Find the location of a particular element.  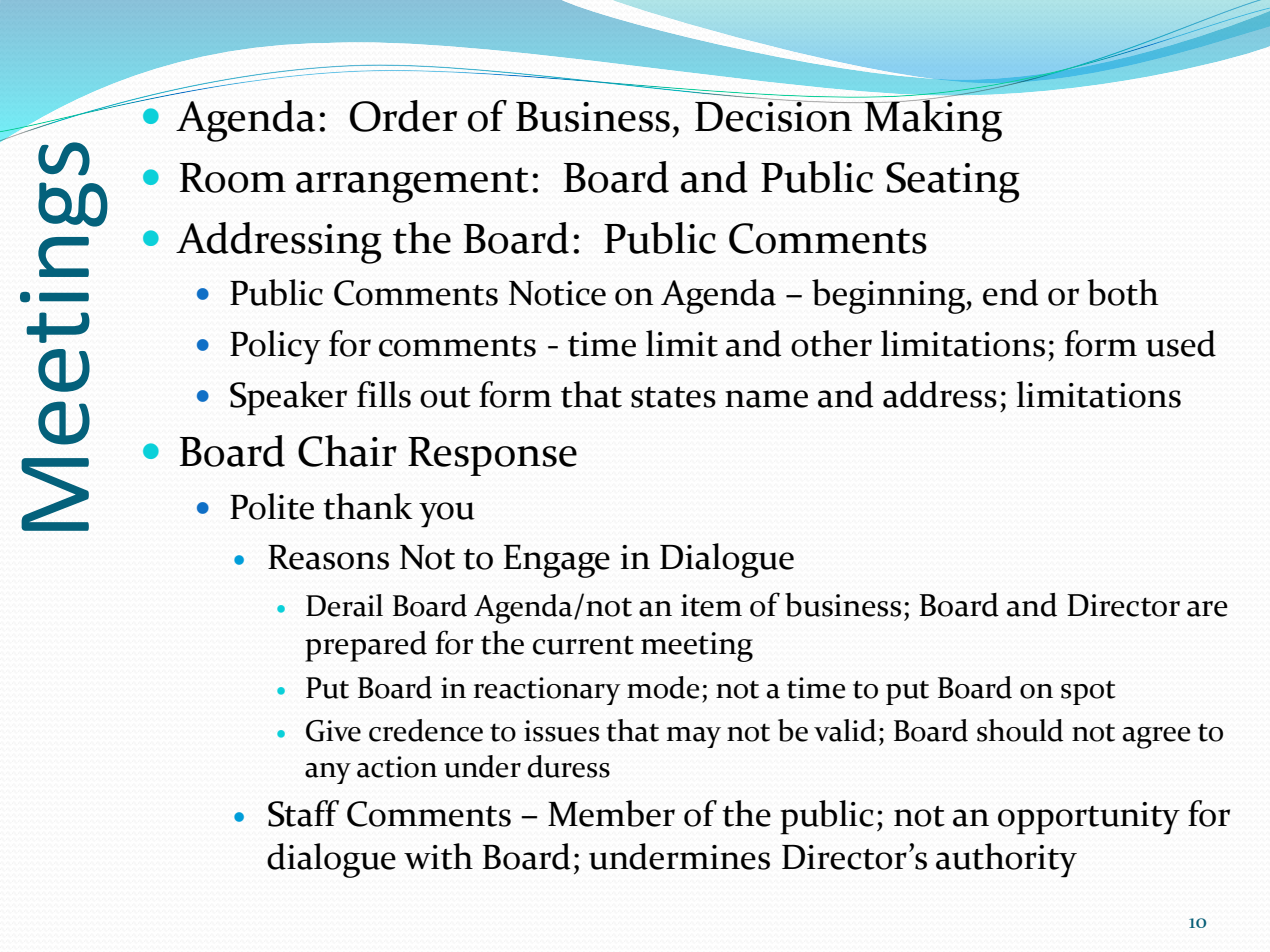

Policy is located at coordinates (275, 347).
